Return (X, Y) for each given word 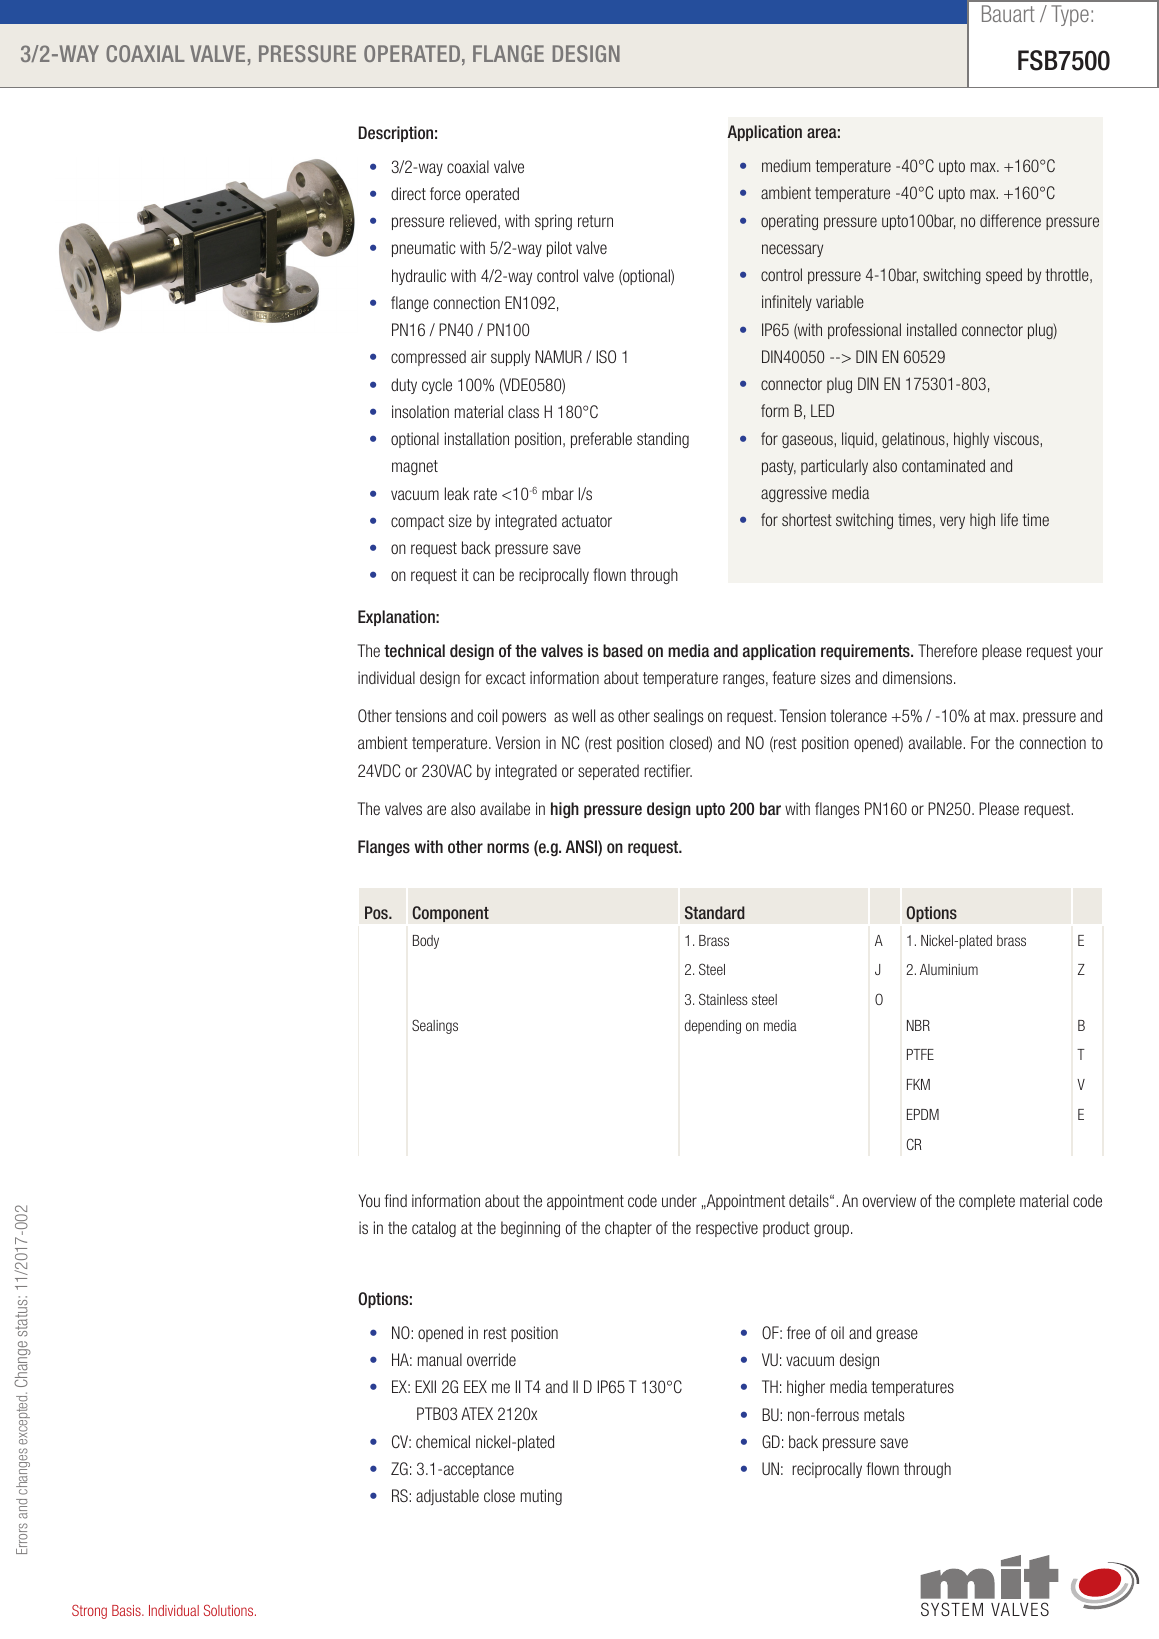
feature (794, 677)
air (478, 356)
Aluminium (949, 969)
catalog (434, 1229)
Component (450, 914)
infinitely (787, 303)
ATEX (477, 1413)
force (445, 193)
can (483, 576)
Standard (715, 912)
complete (987, 1202)
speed (1004, 276)
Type (1070, 15)
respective (727, 1229)
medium (786, 165)
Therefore (947, 650)
